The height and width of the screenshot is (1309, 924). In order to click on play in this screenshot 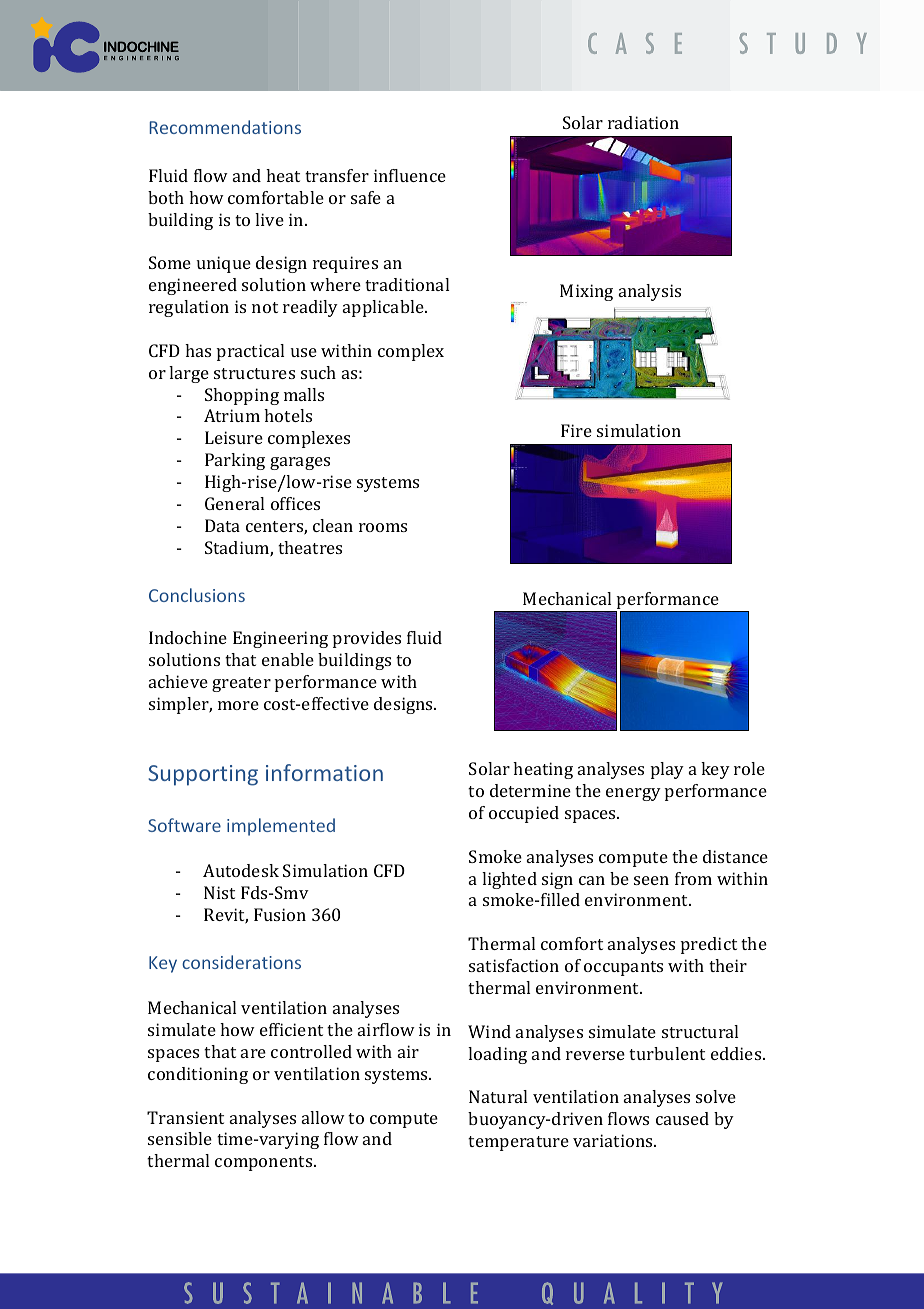, I will do `click(667, 770)`.
